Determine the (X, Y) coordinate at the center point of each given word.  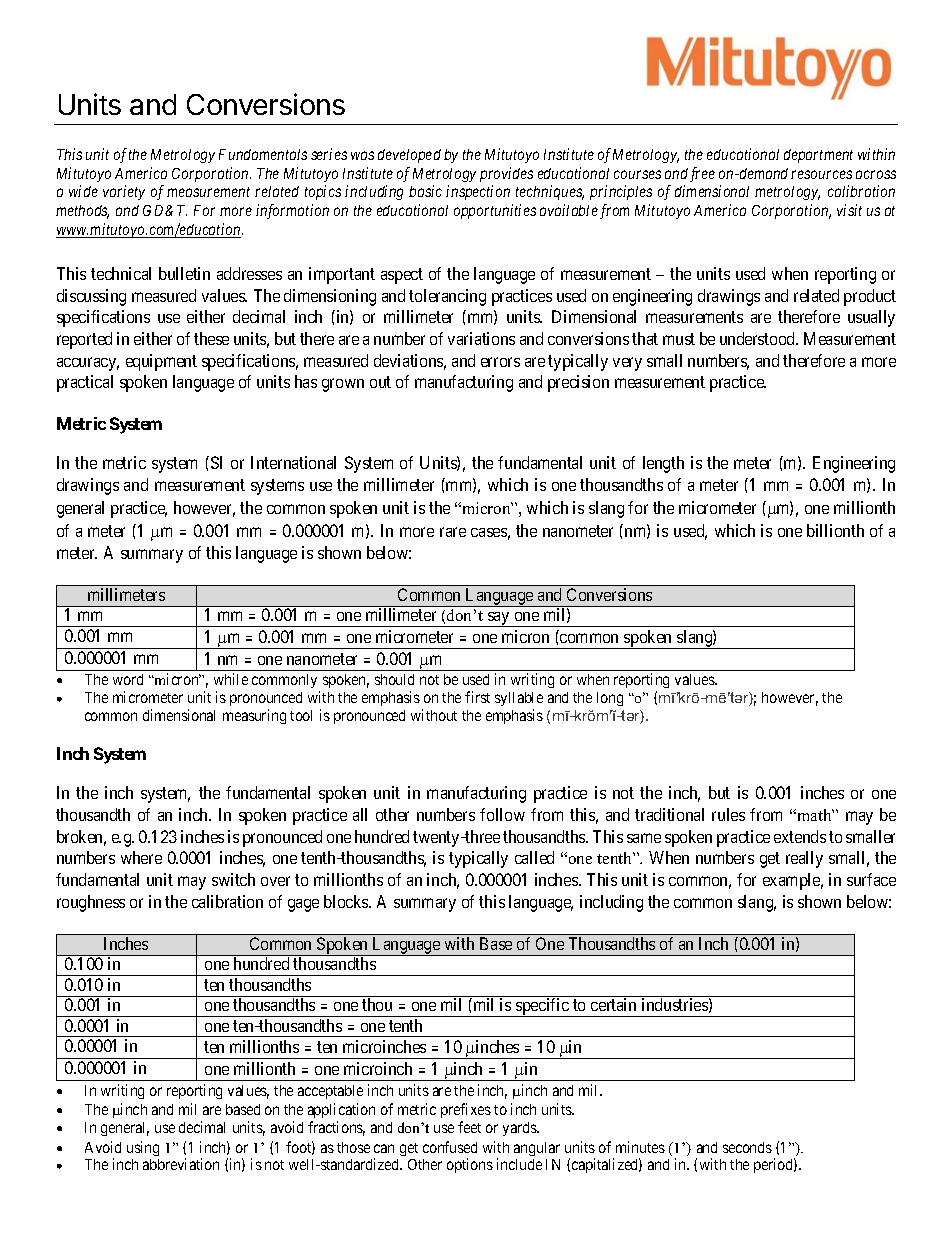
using (143, 1148)
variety (124, 192)
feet (469, 1127)
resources (821, 174)
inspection (478, 192)
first (477, 697)
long (610, 699)
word (128, 679)
